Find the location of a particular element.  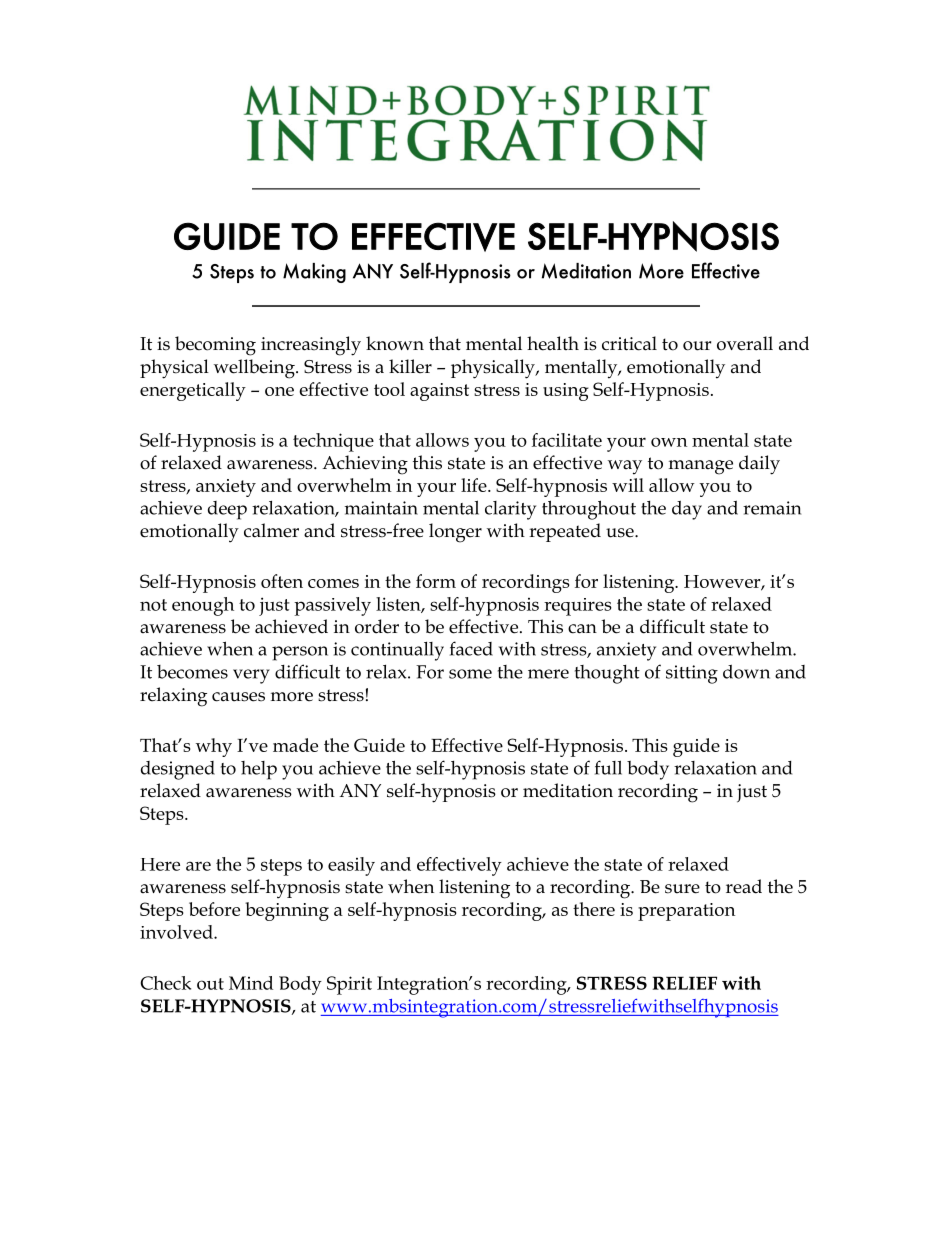

deep is located at coordinates (227, 510).
